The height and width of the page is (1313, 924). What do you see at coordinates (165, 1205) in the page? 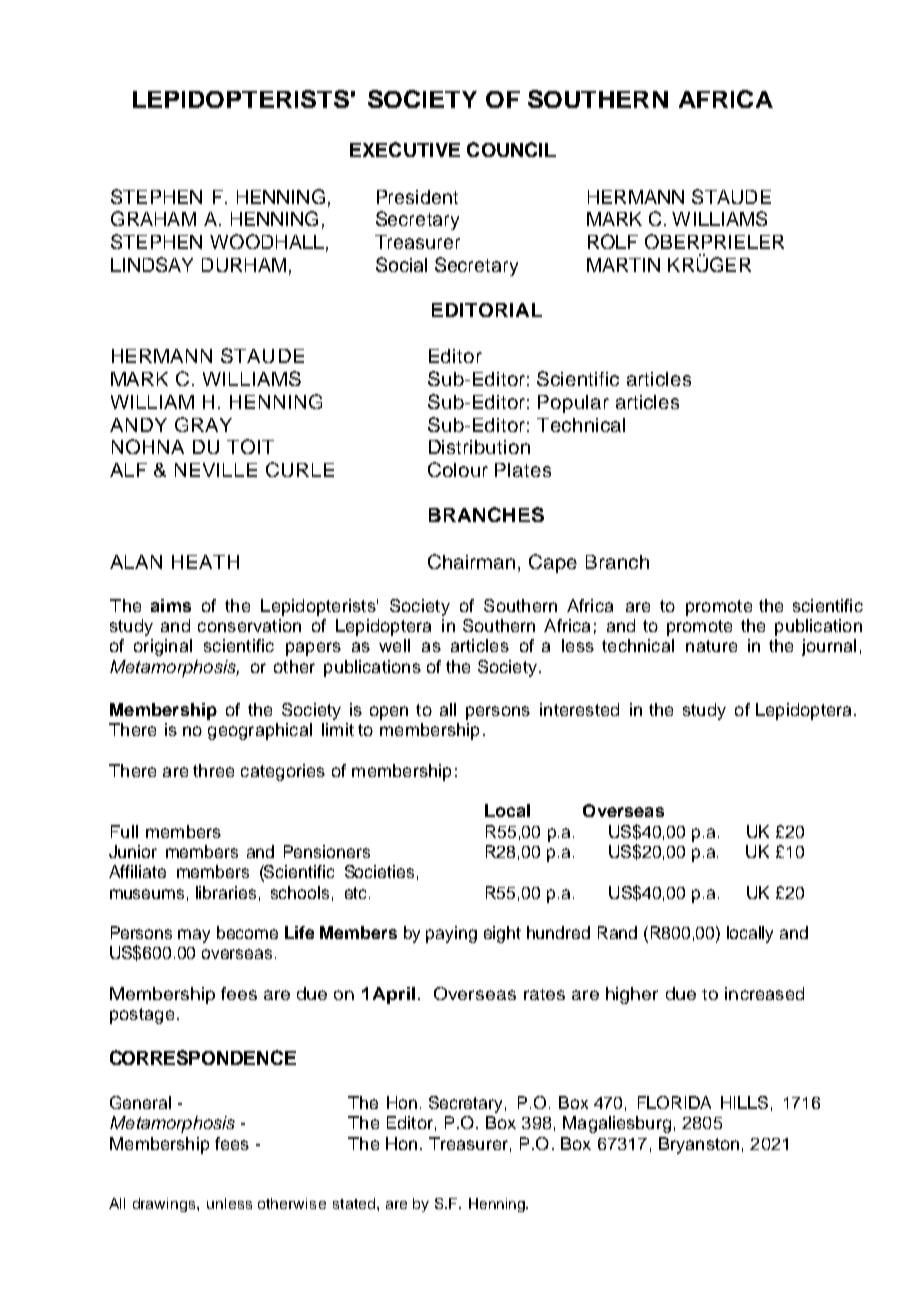
I see `drawings` at bounding box center [165, 1205].
